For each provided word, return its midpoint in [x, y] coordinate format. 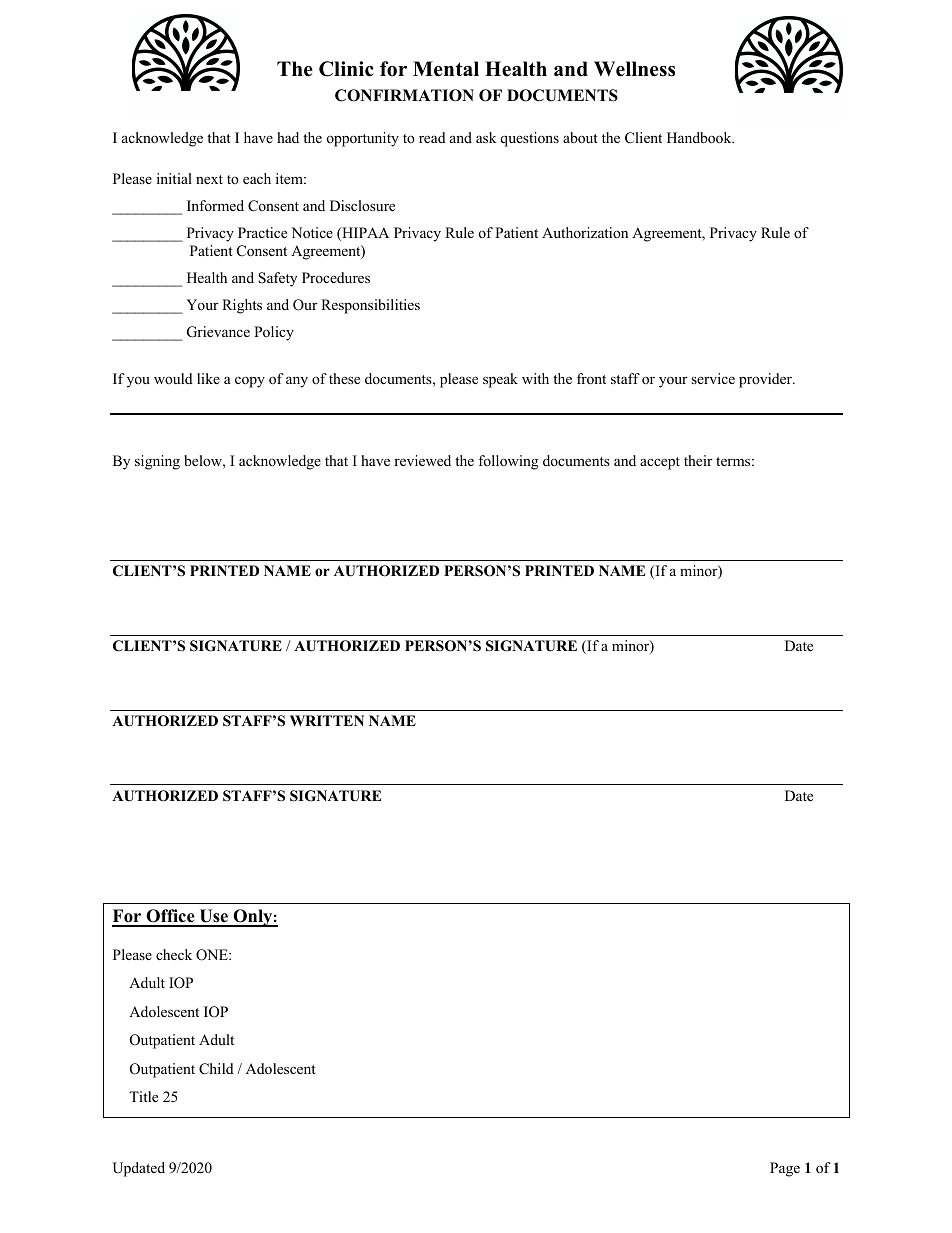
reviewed [422, 460]
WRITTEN [327, 720]
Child [216, 1069]
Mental [446, 69]
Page [785, 1169]
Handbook [700, 137]
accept [660, 463]
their [698, 460]
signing [157, 462]
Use [214, 917]
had [288, 137]
